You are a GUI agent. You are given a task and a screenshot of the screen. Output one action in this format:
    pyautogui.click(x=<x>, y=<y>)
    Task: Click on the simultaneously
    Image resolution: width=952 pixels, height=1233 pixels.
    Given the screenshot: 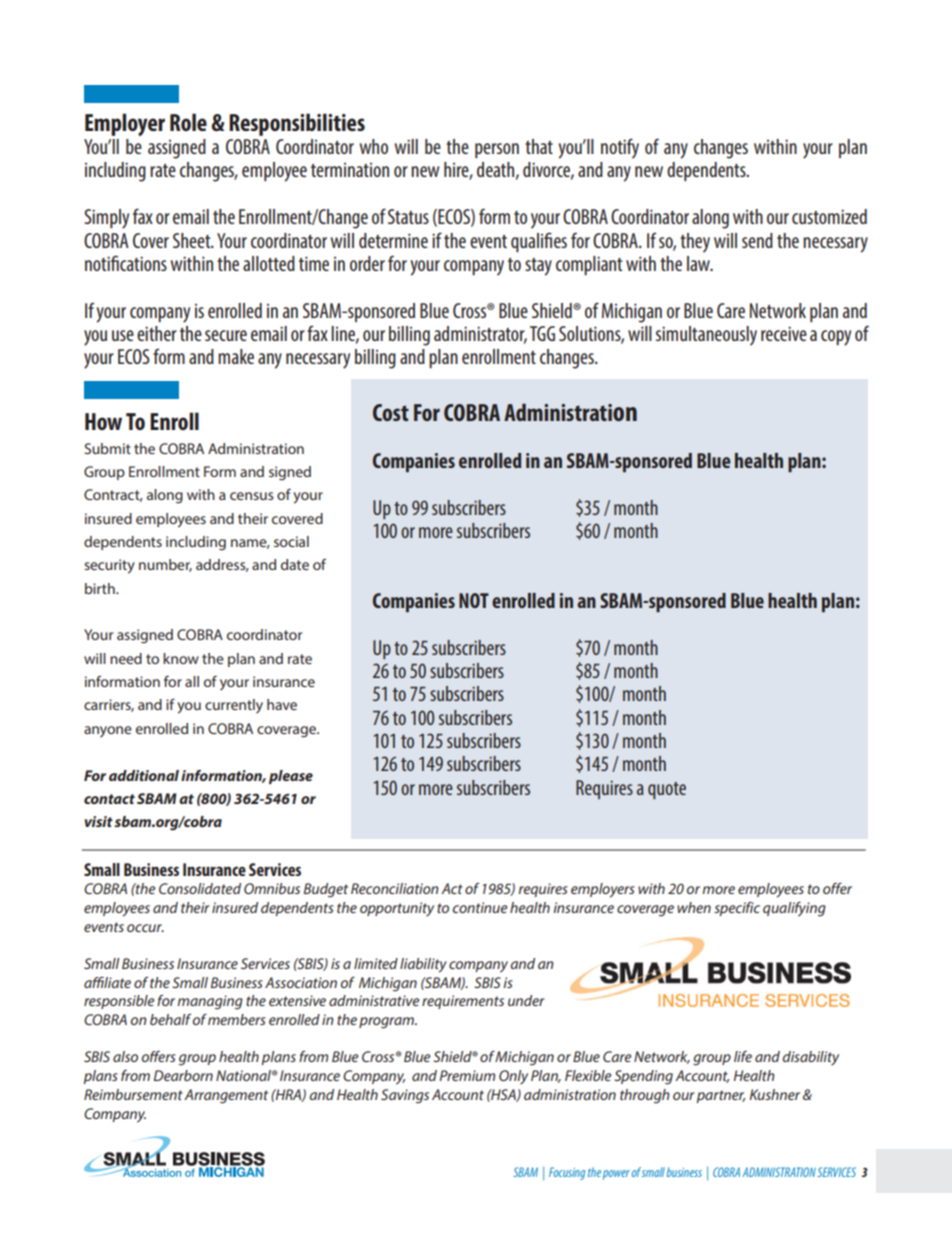 What is the action you would take?
    pyautogui.click(x=706, y=336)
